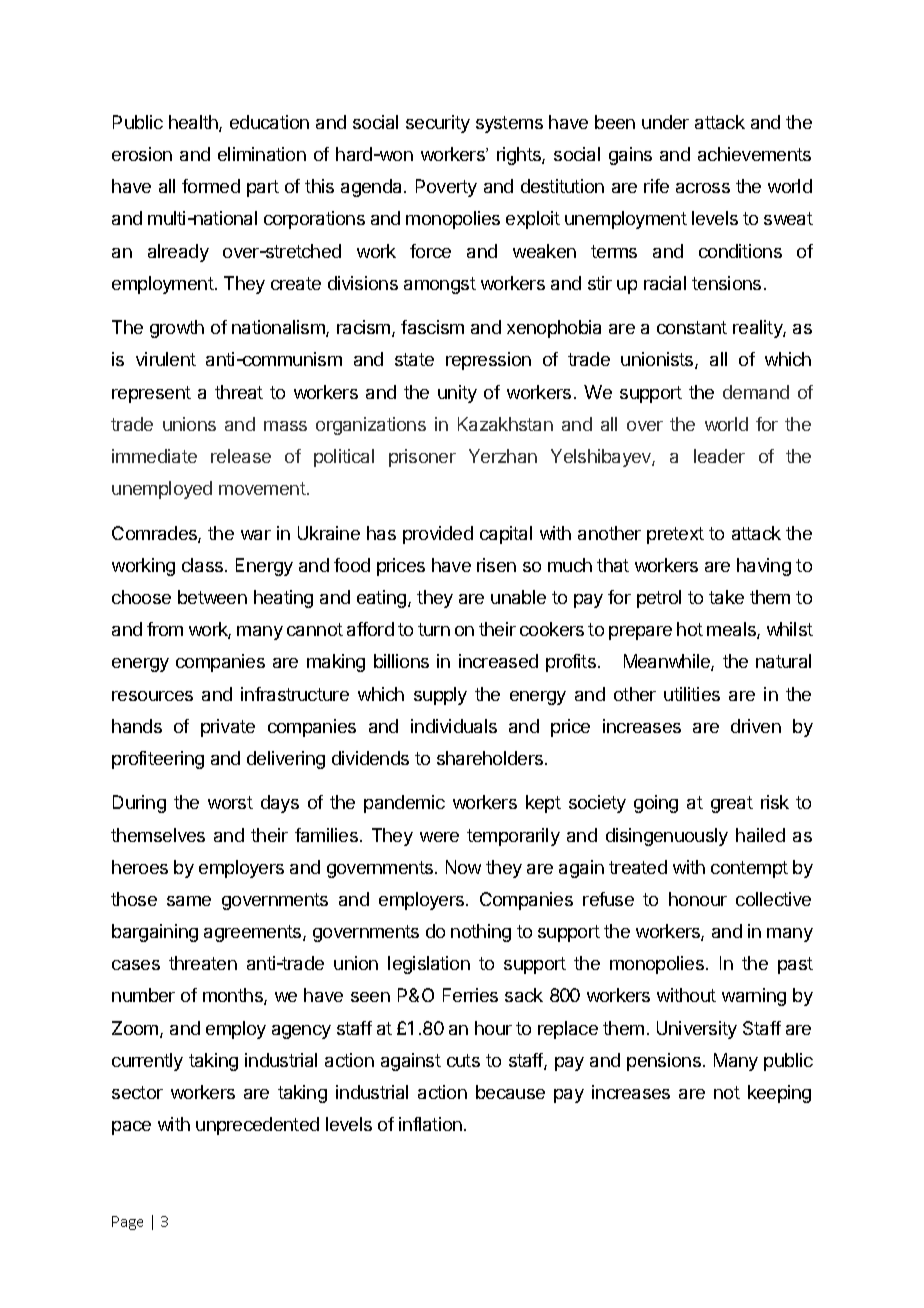  What do you see at coordinates (488, 361) in the document?
I see `repression` at bounding box center [488, 361].
